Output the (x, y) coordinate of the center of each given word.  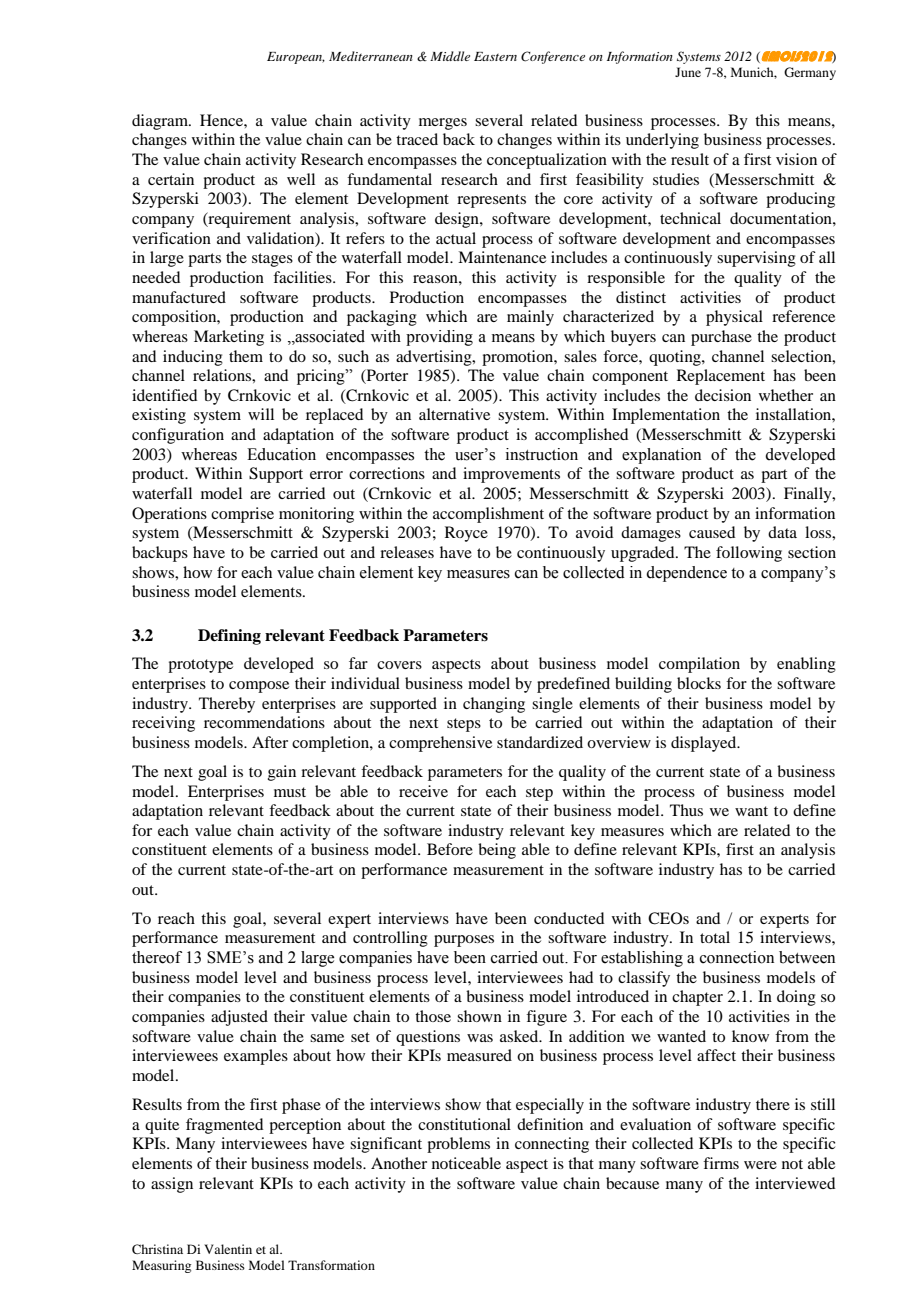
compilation (699, 665)
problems (458, 1145)
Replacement (721, 377)
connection (737, 957)
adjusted (239, 1018)
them (246, 356)
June (688, 72)
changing (494, 705)
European (296, 58)
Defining (229, 637)
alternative (454, 414)
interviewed (795, 1183)
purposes (464, 941)
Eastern (495, 56)
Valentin (228, 1249)
